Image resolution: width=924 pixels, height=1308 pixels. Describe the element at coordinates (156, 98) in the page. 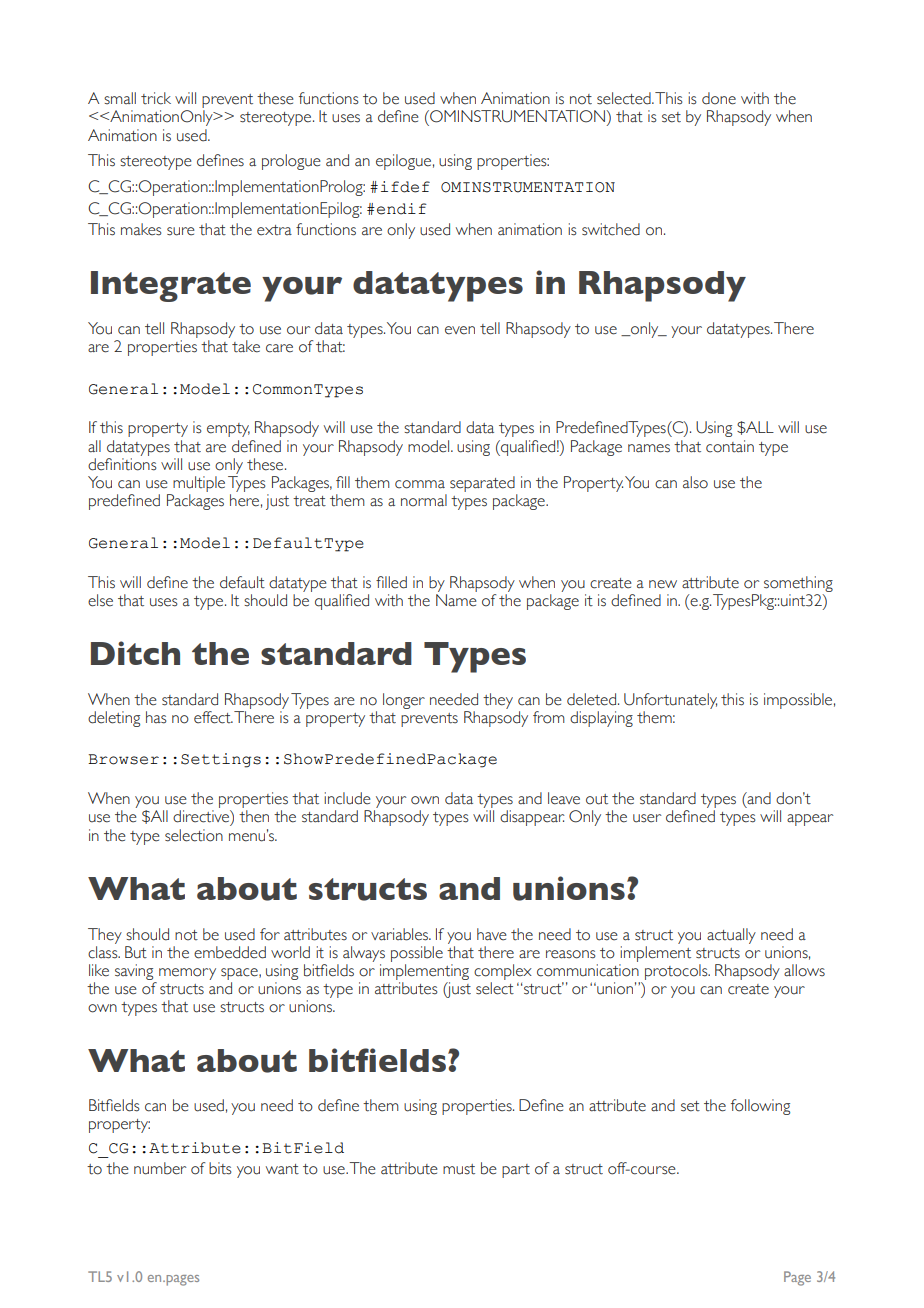

I see `trick` at that location.
